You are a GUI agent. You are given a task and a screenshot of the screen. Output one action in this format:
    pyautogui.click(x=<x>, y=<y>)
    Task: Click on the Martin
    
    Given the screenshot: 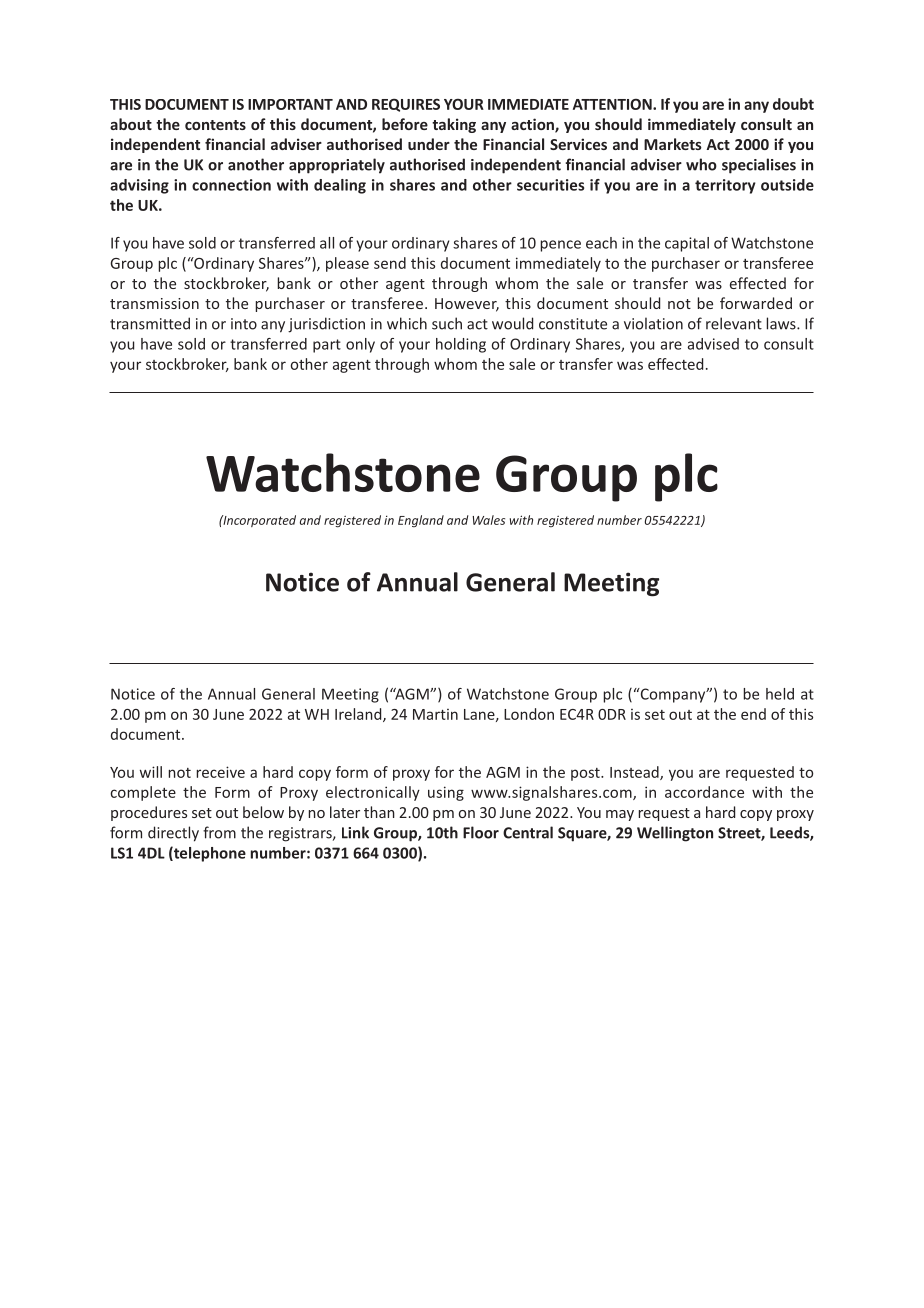 What is the action you would take?
    pyautogui.click(x=435, y=714)
